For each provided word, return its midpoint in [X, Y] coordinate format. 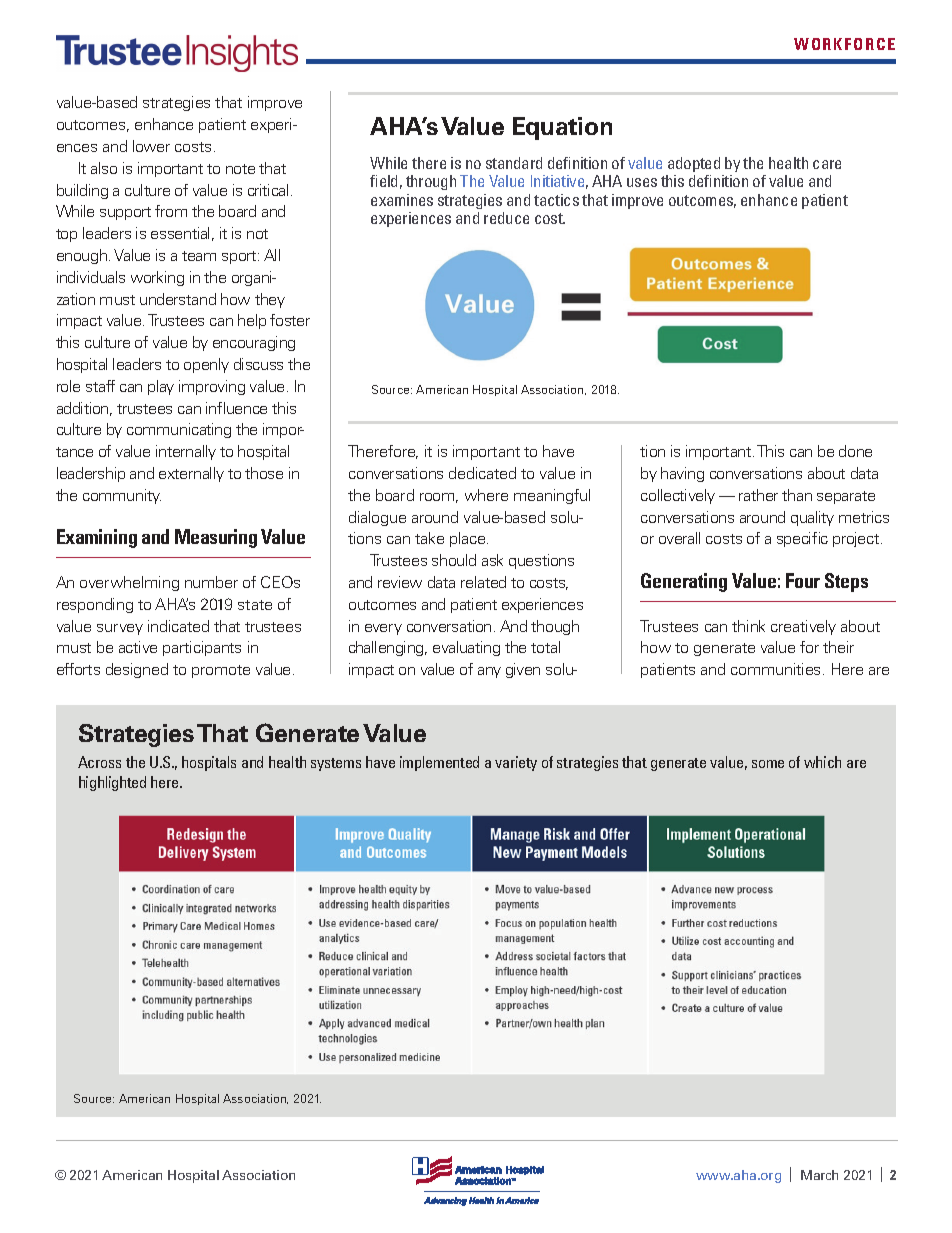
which [822, 762]
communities [777, 669]
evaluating [466, 648]
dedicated [482, 473]
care [827, 164]
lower [151, 146]
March [819, 1175]
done [855, 451]
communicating [179, 430]
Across [99, 762]
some [768, 764]
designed [137, 670]
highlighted [112, 783]
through [431, 182]
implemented [439, 763]
